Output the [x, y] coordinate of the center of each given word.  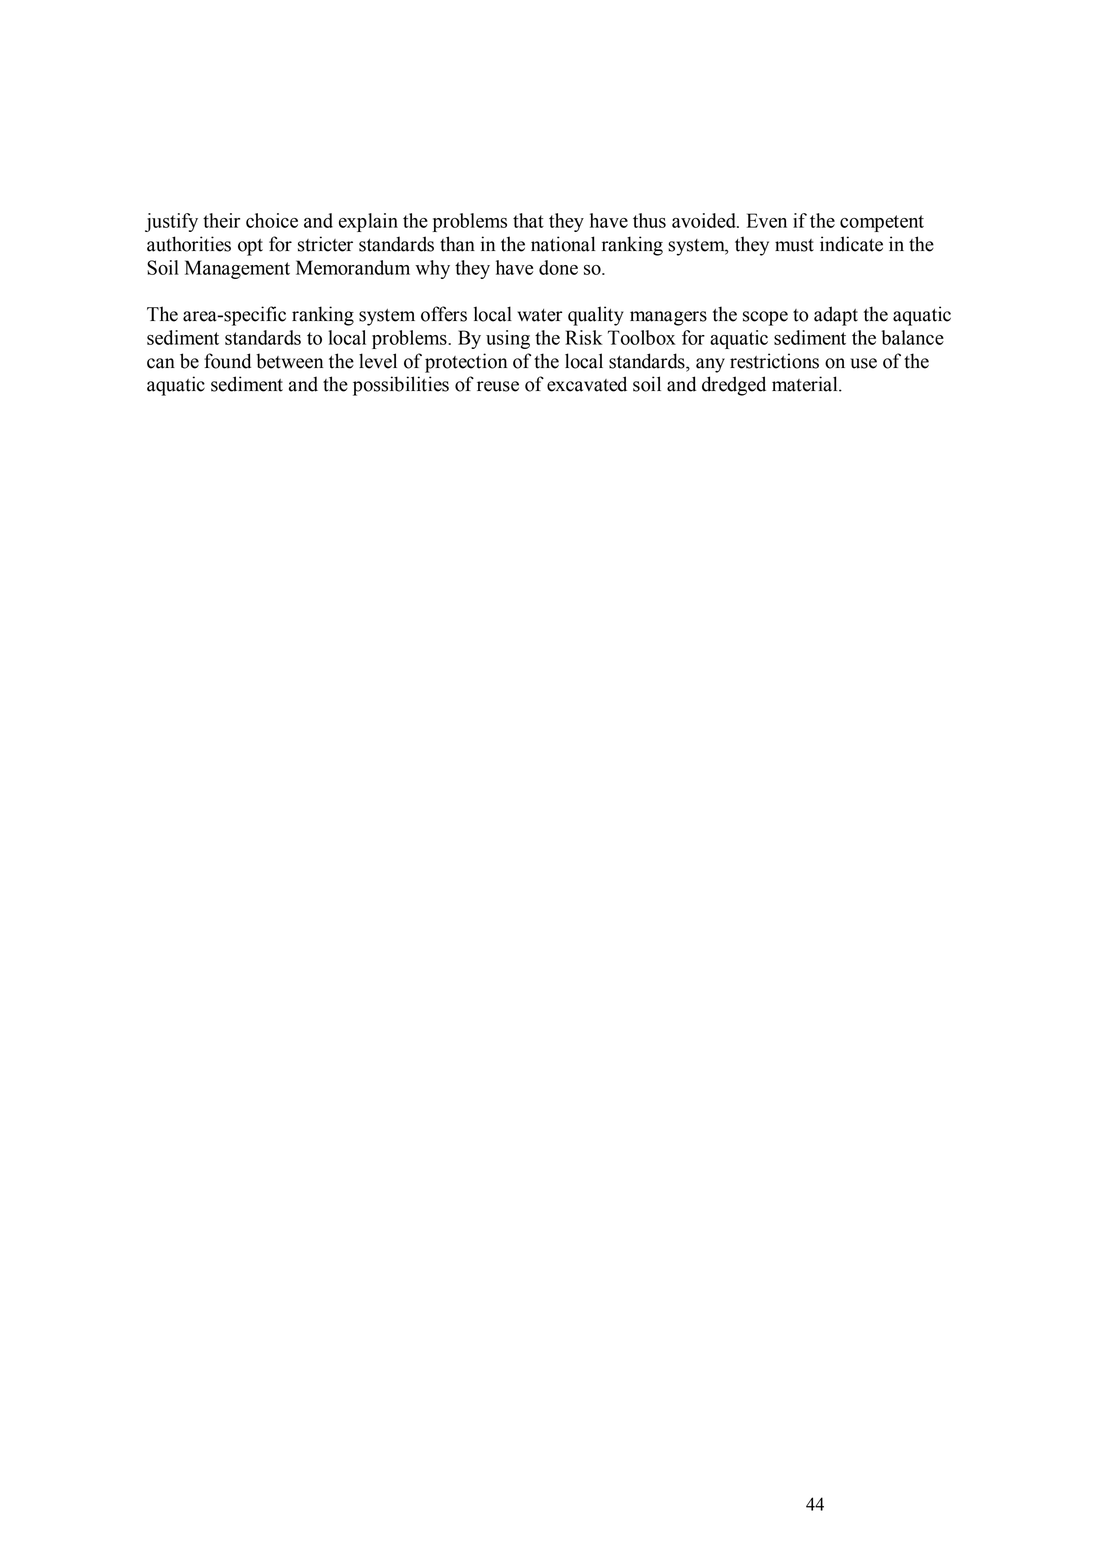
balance [912, 337]
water [539, 315]
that [528, 220]
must [794, 245]
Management [237, 269]
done [558, 267]
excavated [587, 384]
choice [272, 220]
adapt [836, 316]
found [227, 361]
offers [444, 314]
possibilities [401, 386]
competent [882, 223]
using [508, 339]
